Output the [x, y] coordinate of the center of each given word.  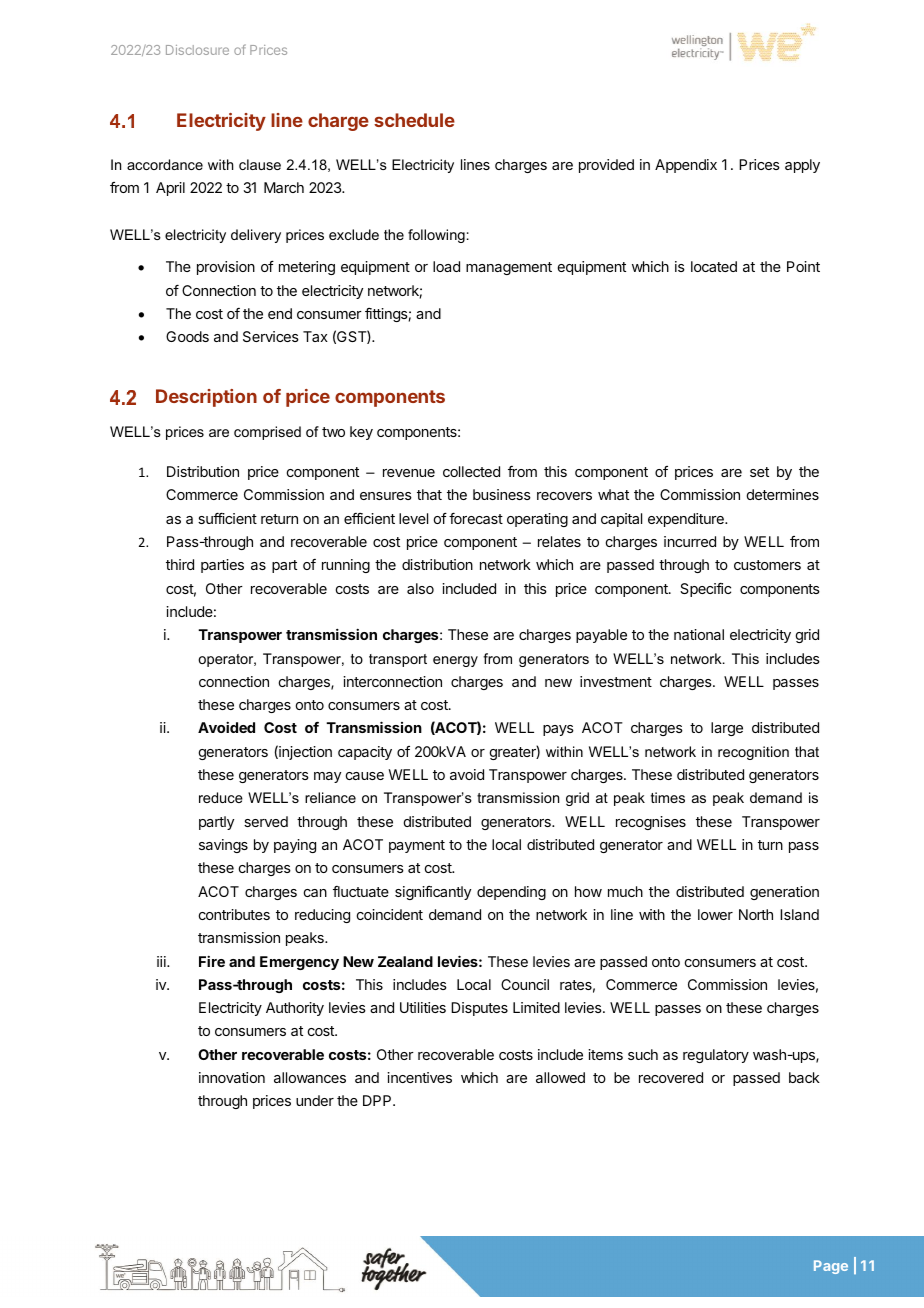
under [315, 1100]
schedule [414, 120]
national [699, 634]
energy [455, 661]
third [180, 564]
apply [802, 166]
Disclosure [197, 50]
